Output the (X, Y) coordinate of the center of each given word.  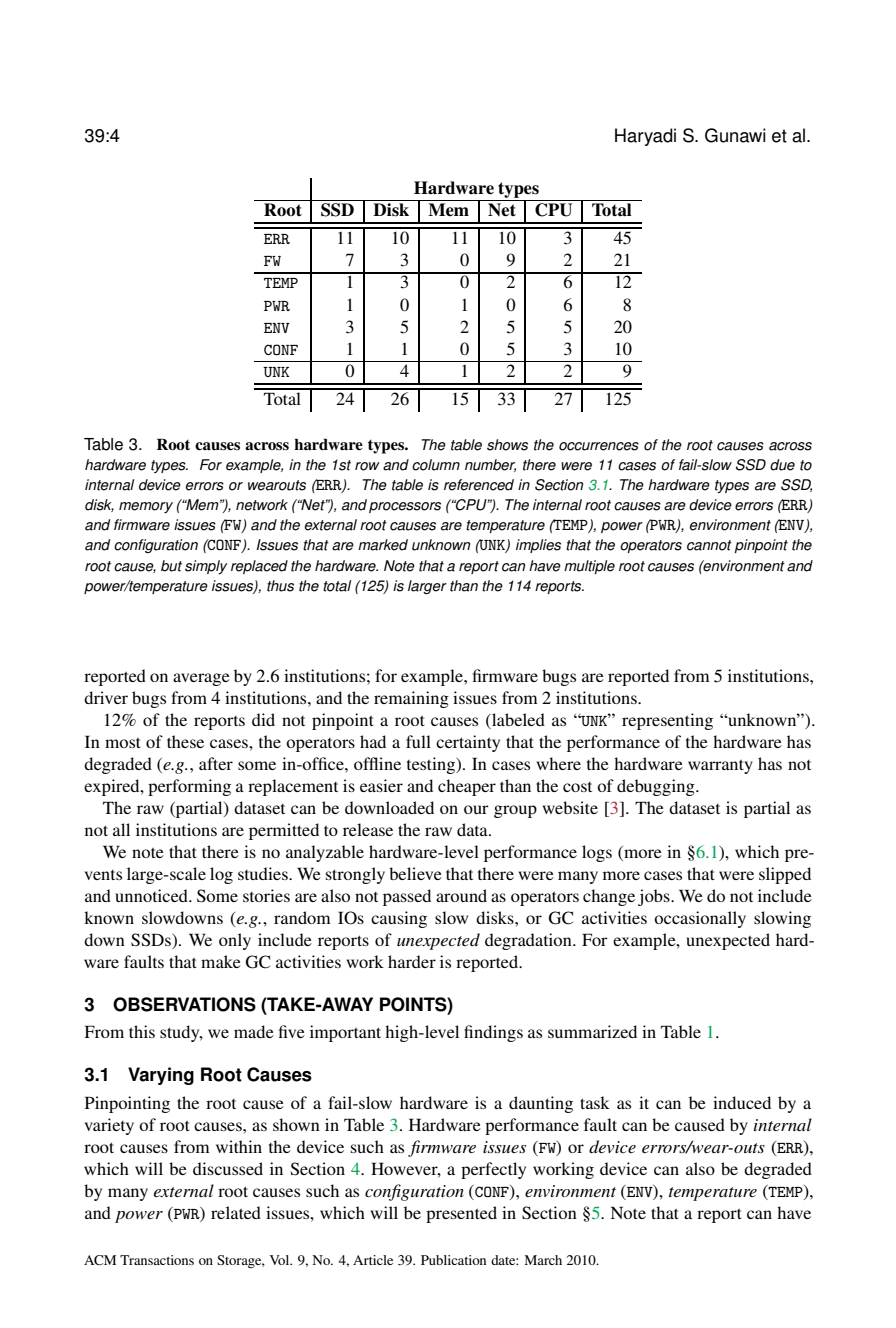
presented (461, 1214)
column (436, 465)
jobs (655, 897)
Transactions (157, 1260)
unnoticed (152, 895)
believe (415, 873)
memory (146, 507)
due (782, 465)
